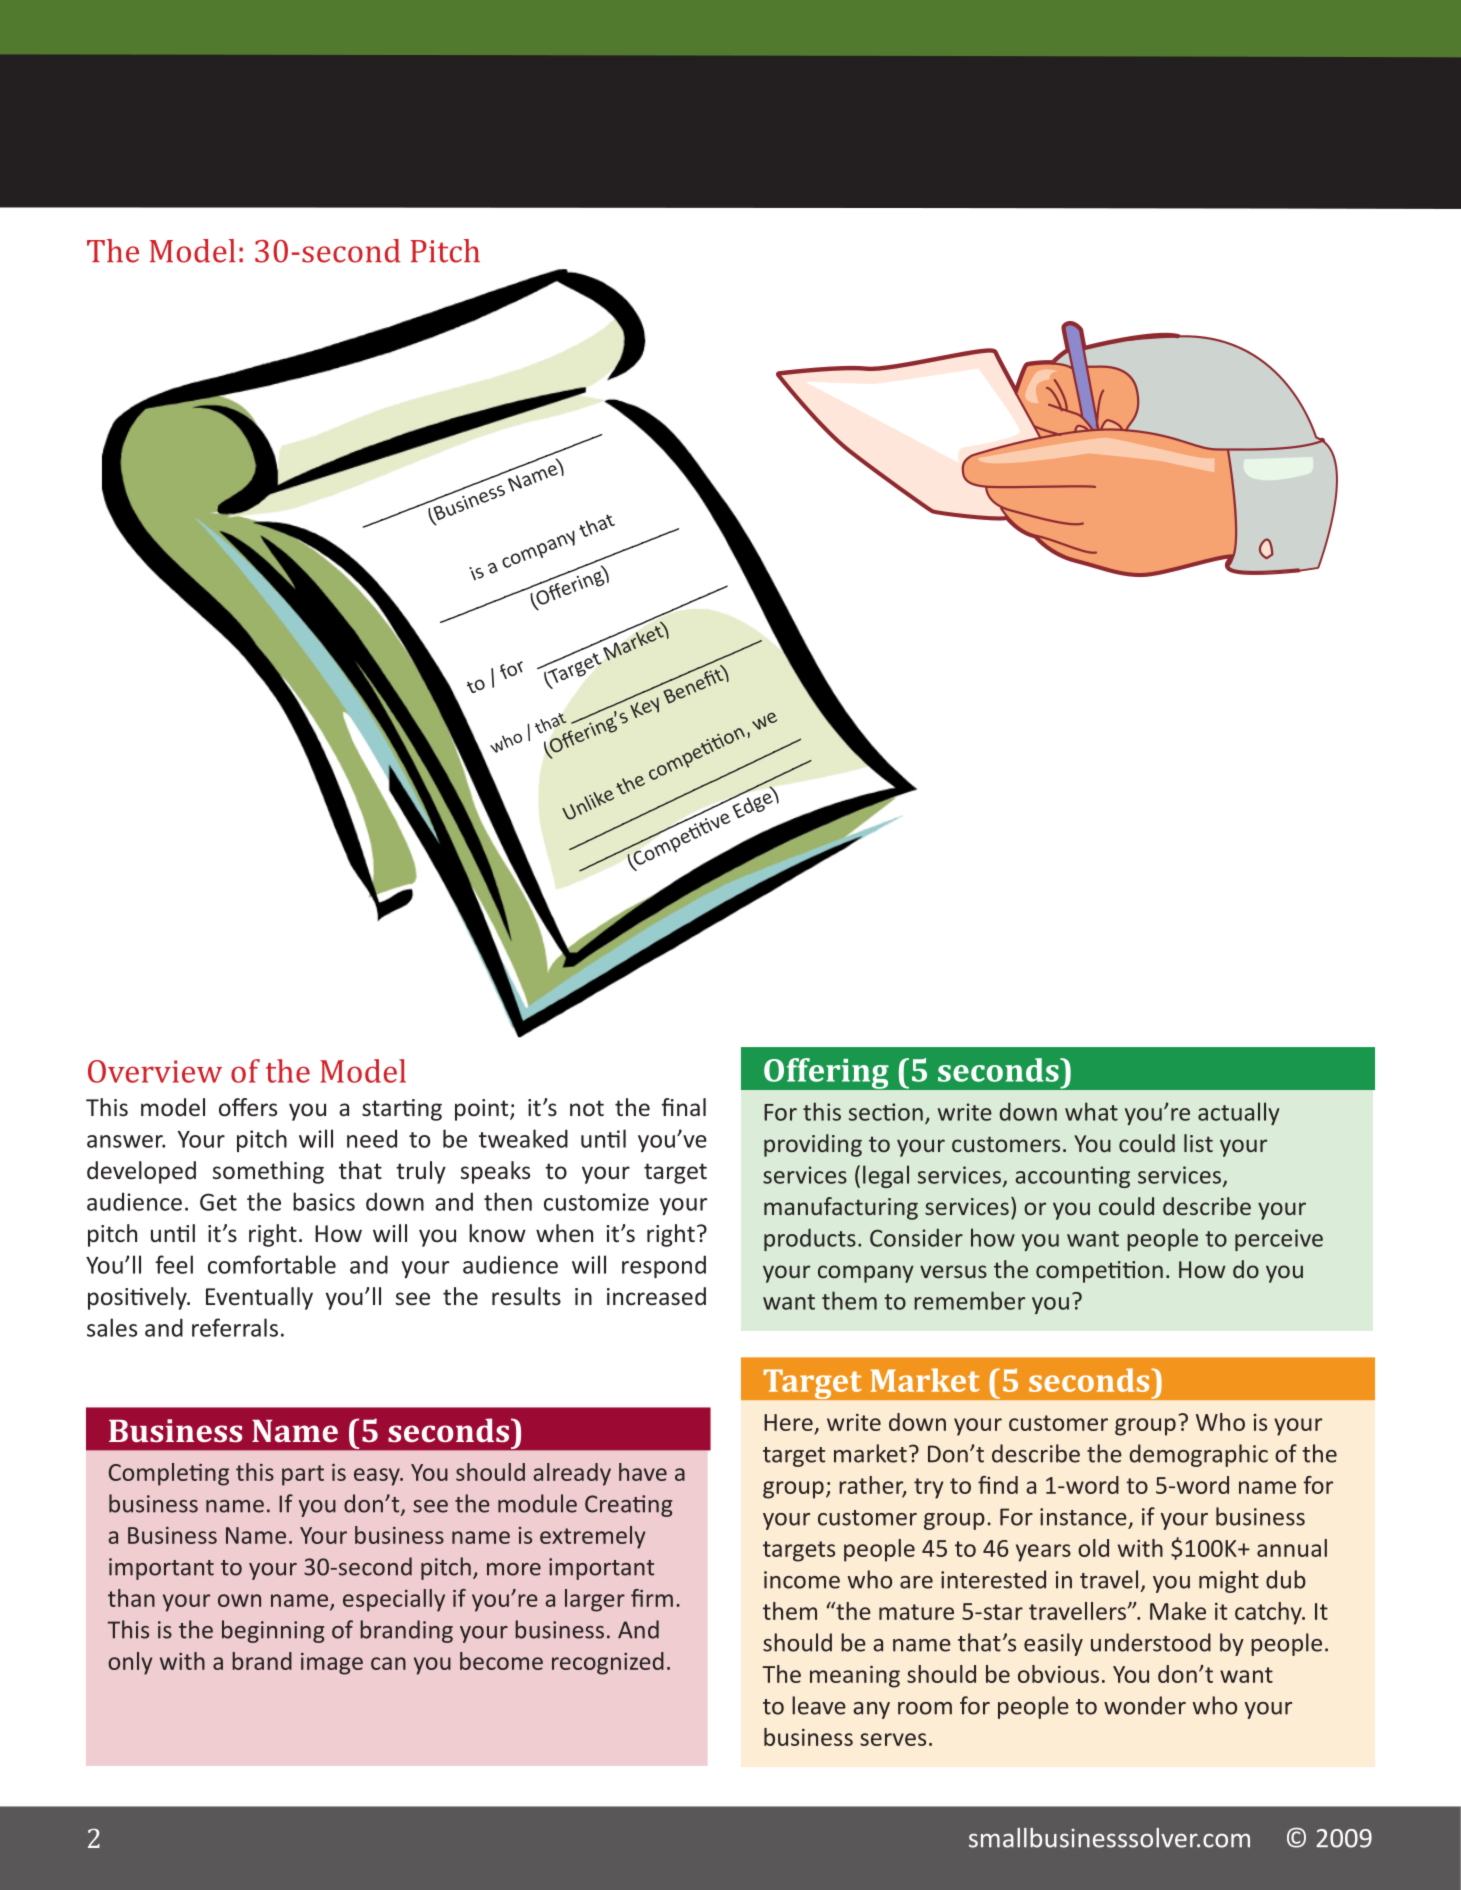 The width and height of the screenshot is (1461, 1890). What do you see at coordinates (248, 1107) in the screenshot?
I see `offers` at bounding box center [248, 1107].
